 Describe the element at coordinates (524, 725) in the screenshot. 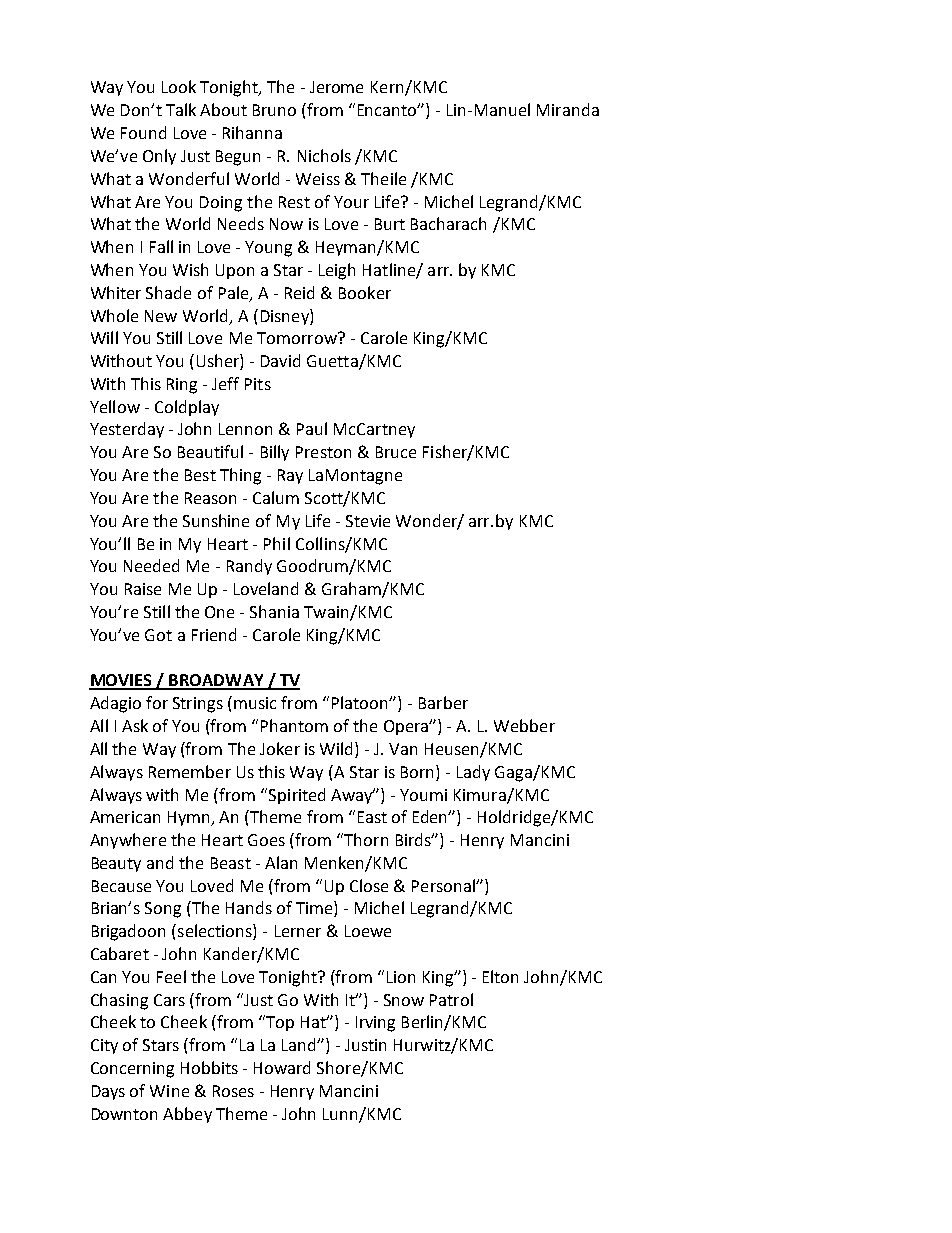

I see `Webber` at that location.
